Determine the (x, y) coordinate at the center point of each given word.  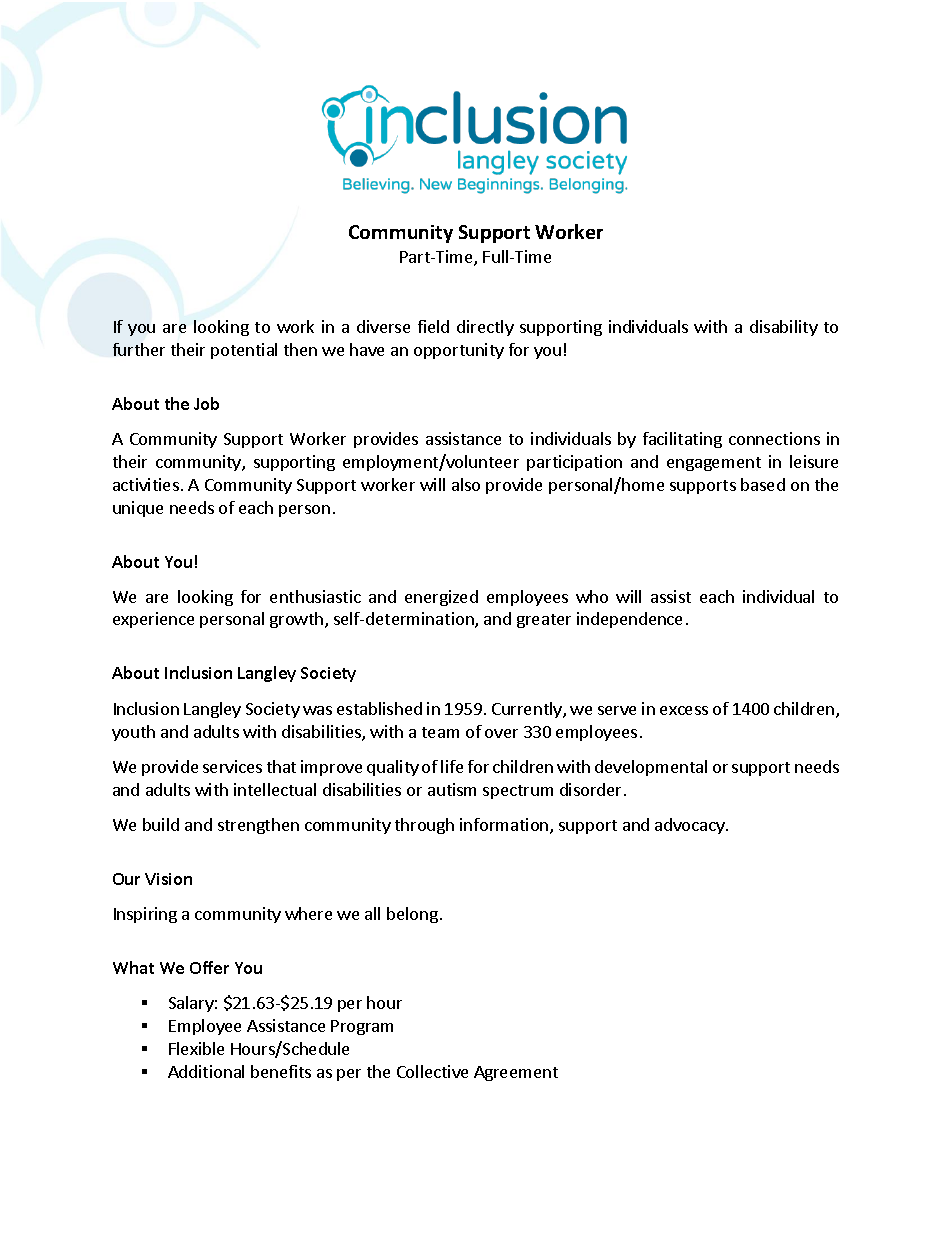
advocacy (691, 826)
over (501, 733)
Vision (168, 879)
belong (412, 915)
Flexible (196, 1048)
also (466, 484)
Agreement (516, 1073)
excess (684, 710)
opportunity (459, 351)
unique (138, 509)
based (763, 484)
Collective (432, 1071)
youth (133, 733)
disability (784, 328)
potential (244, 351)
